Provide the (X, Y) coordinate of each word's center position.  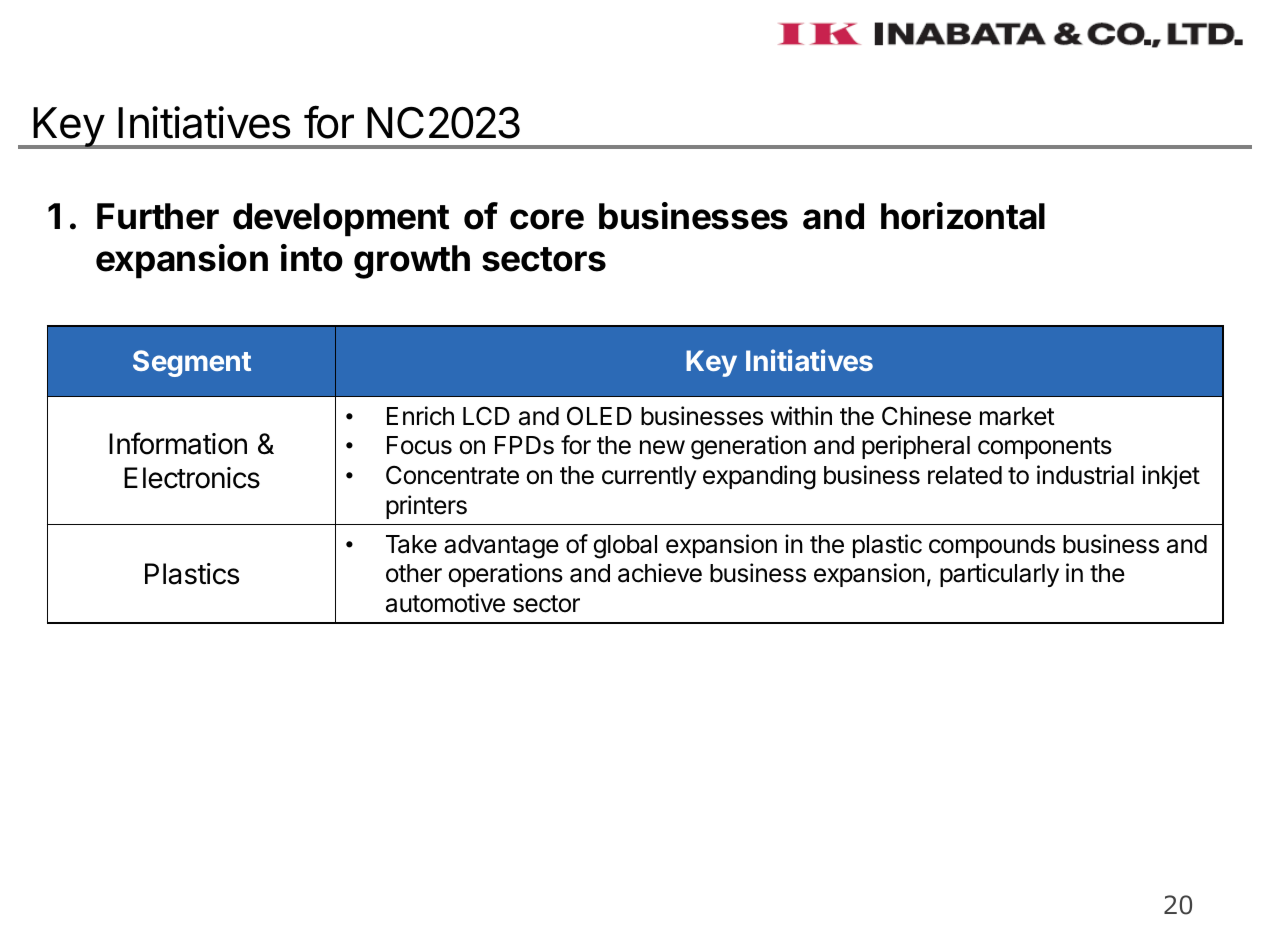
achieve (660, 573)
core (547, 219)
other (414, 573)
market (1017, 416)
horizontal (963, 216)
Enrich (420, 416)
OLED (599, 416)
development (341, 220)
